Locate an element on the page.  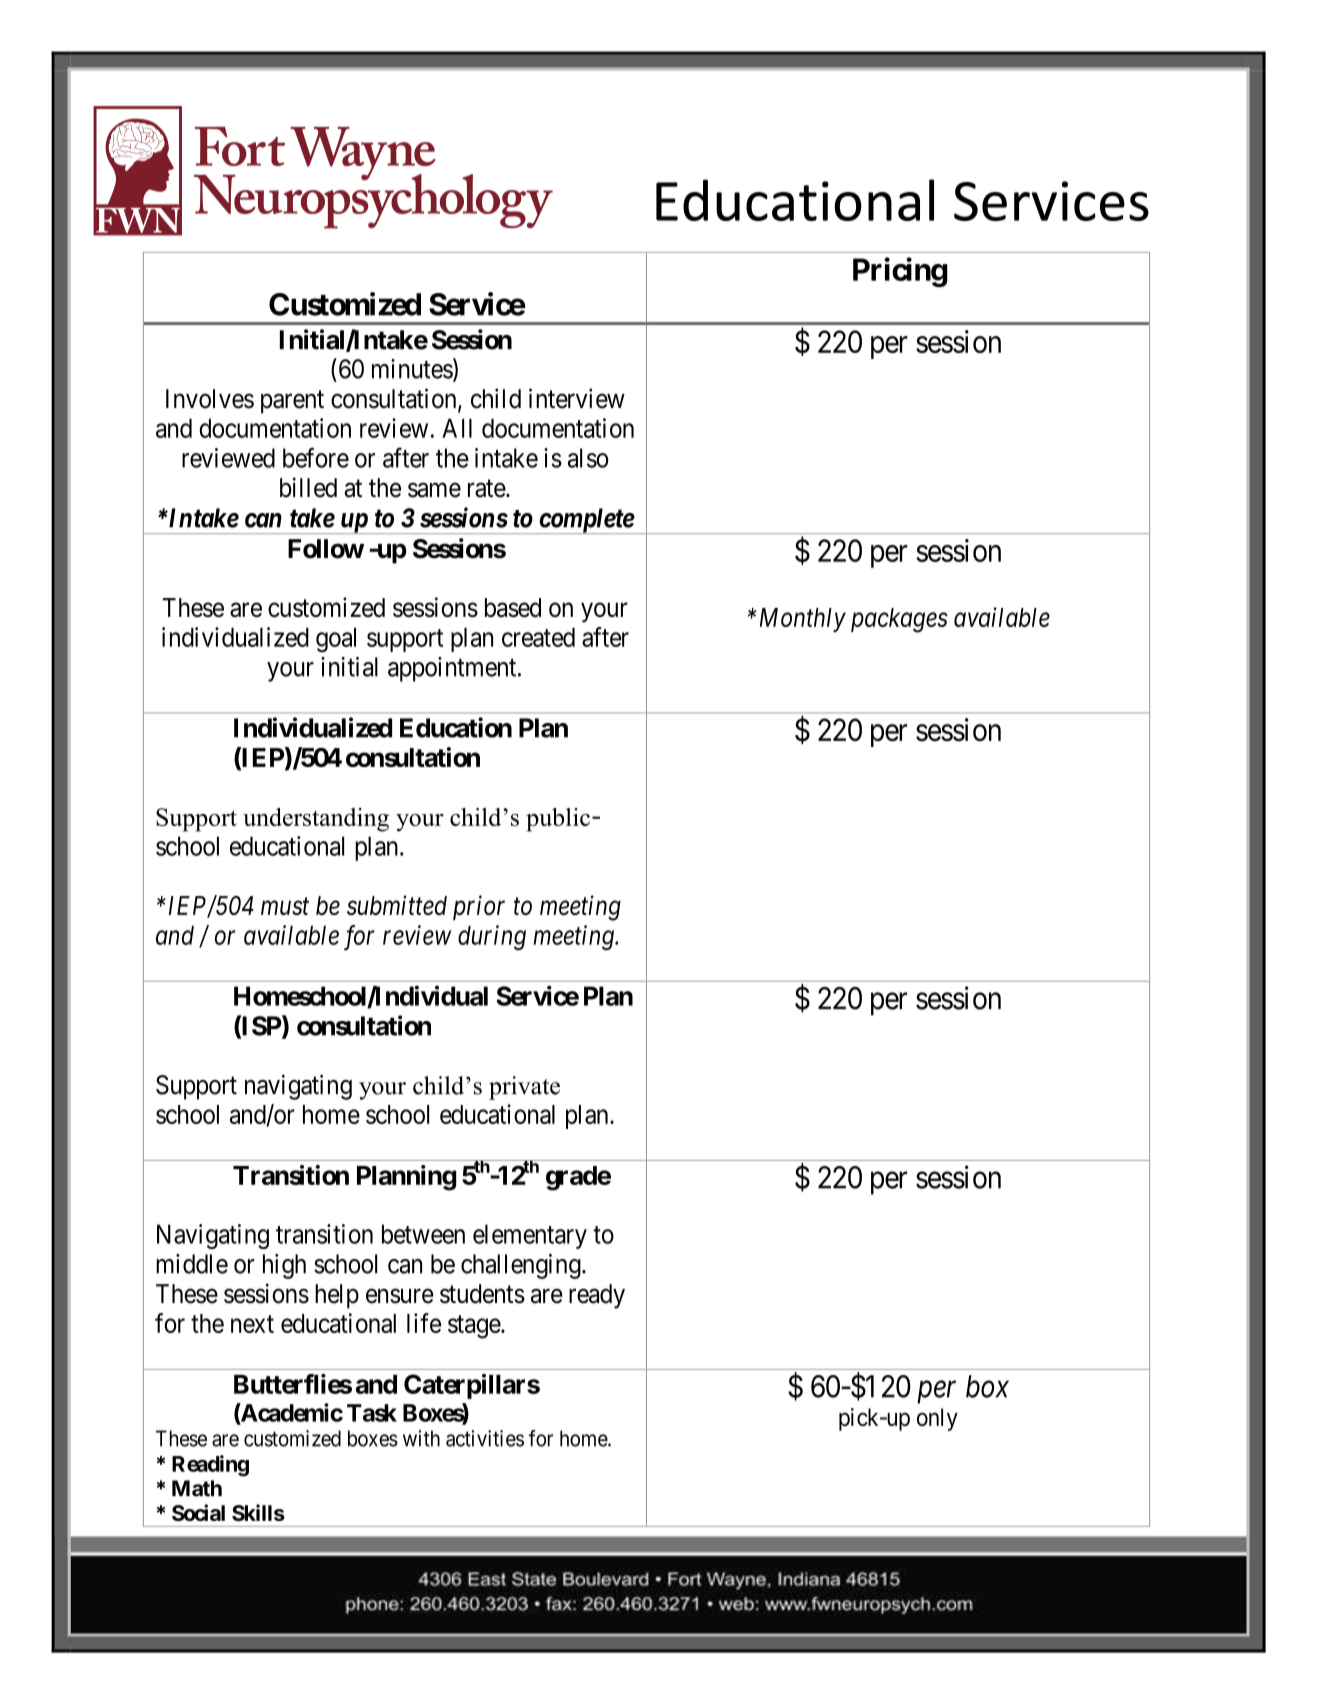
Reading is located at coordinates (210, 1466).
